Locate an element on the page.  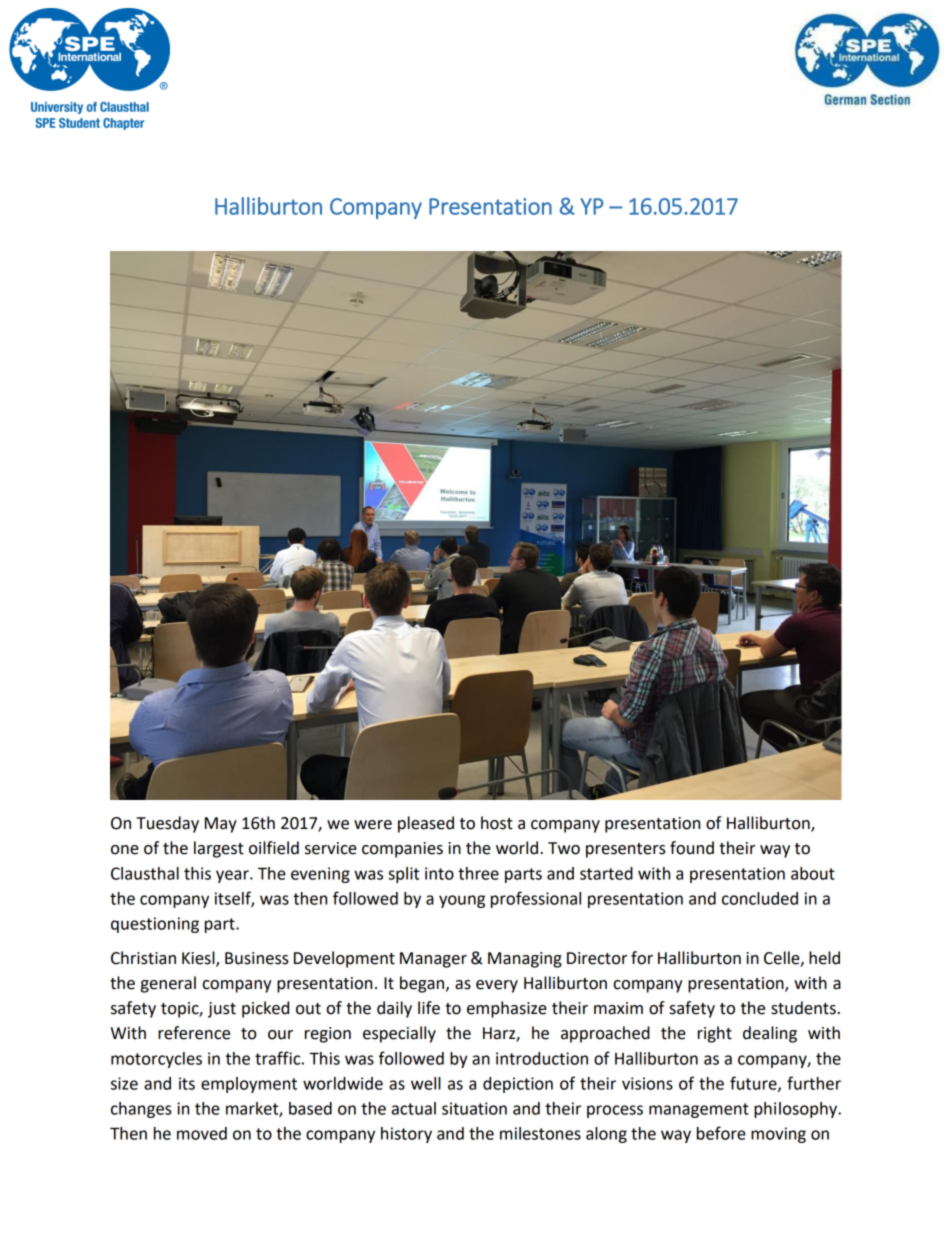
moved is located at coordinates (202, 1133).
